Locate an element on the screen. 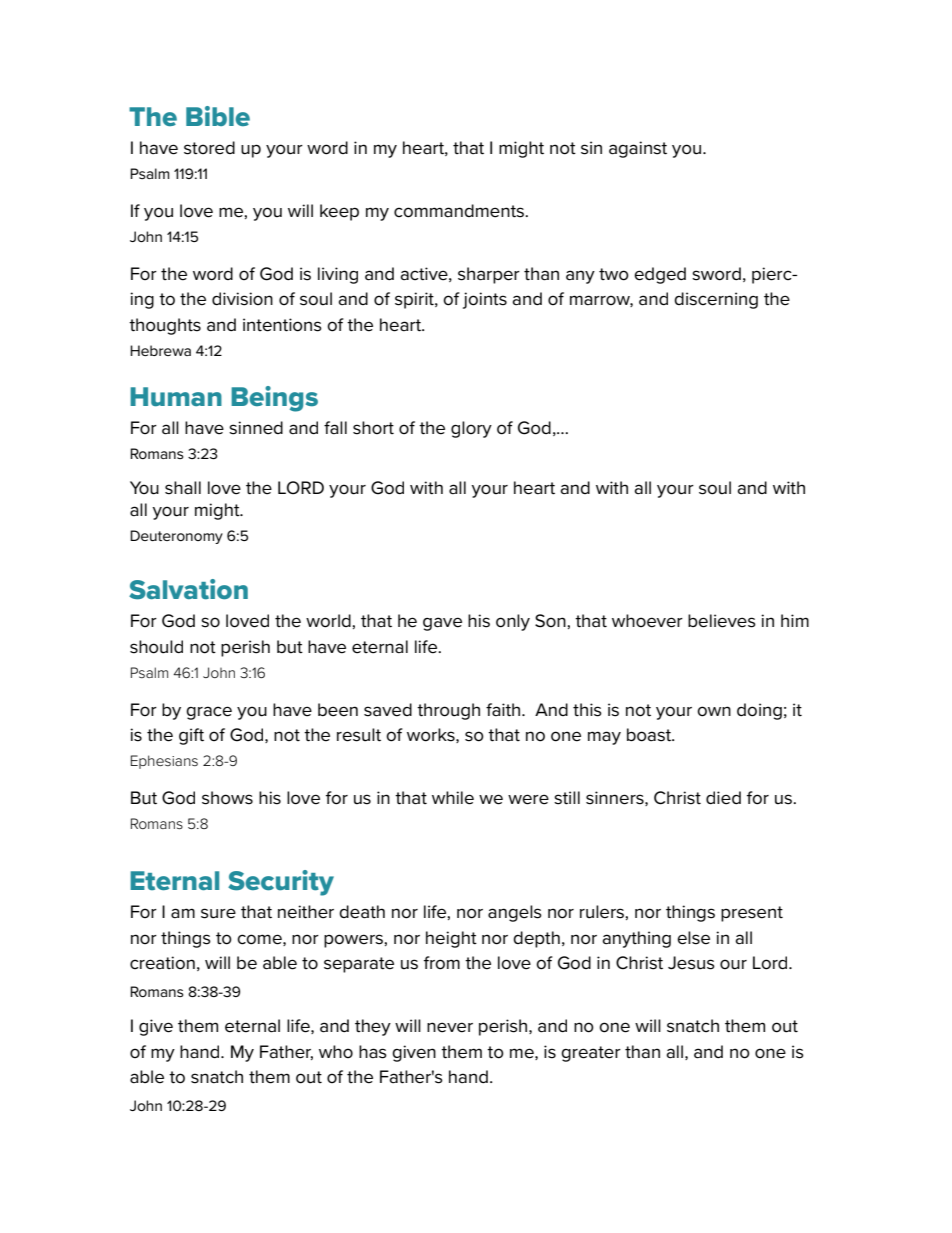 Image resolution: width=952 pixels, height=1233 pixels. Salvation is located at coordinates (188, 589).
